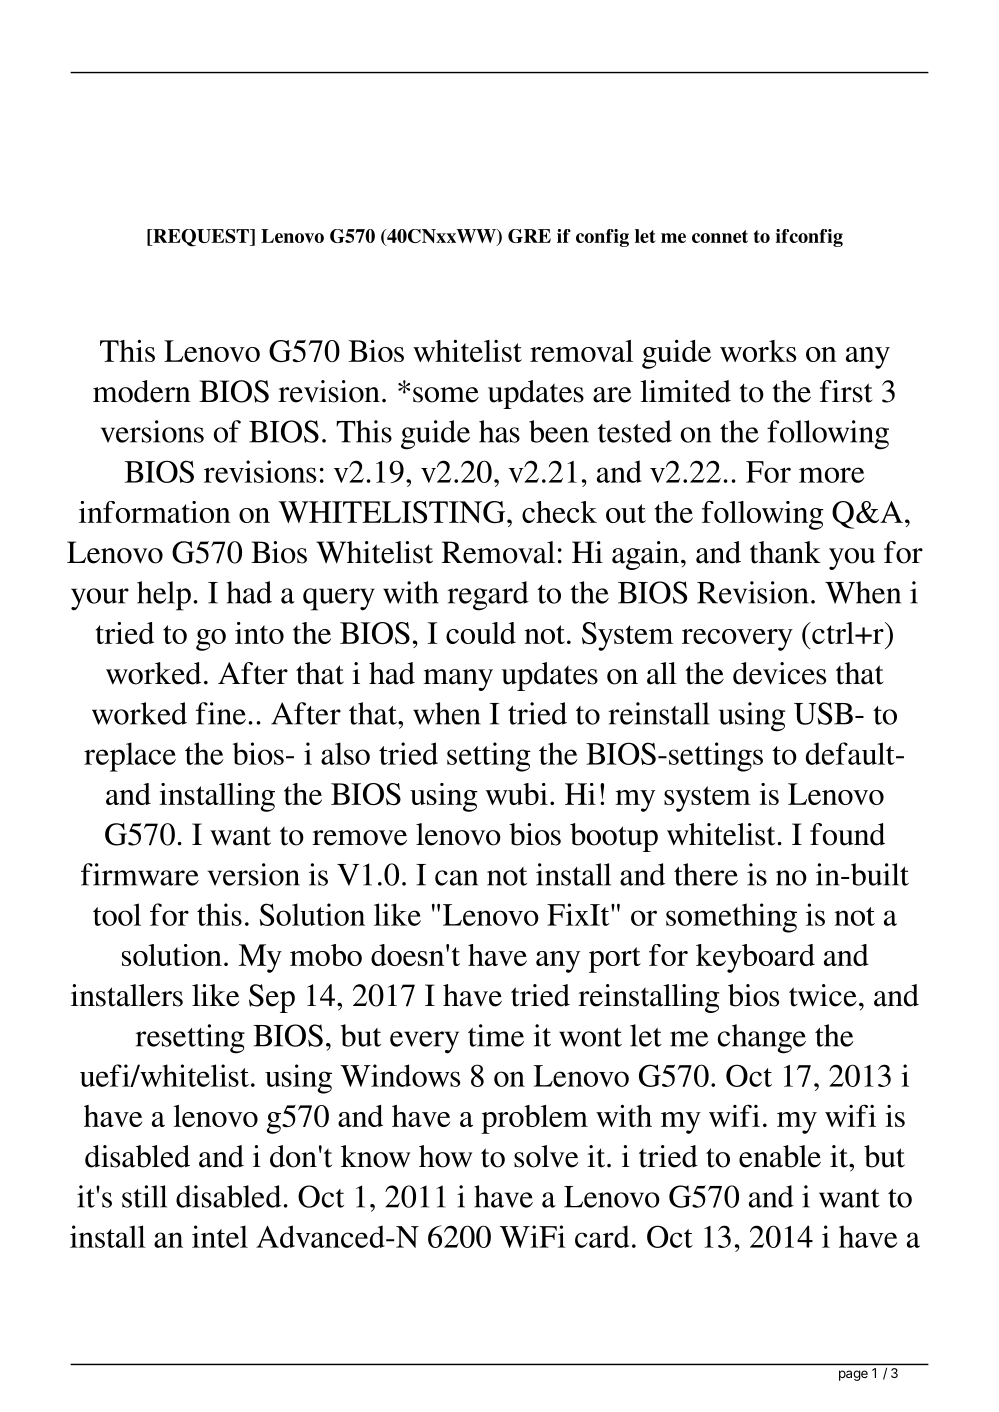 This page has width=999, height=1412. Describe the element at coordinates (130, 757) in the page. I see `replace` at that location.
